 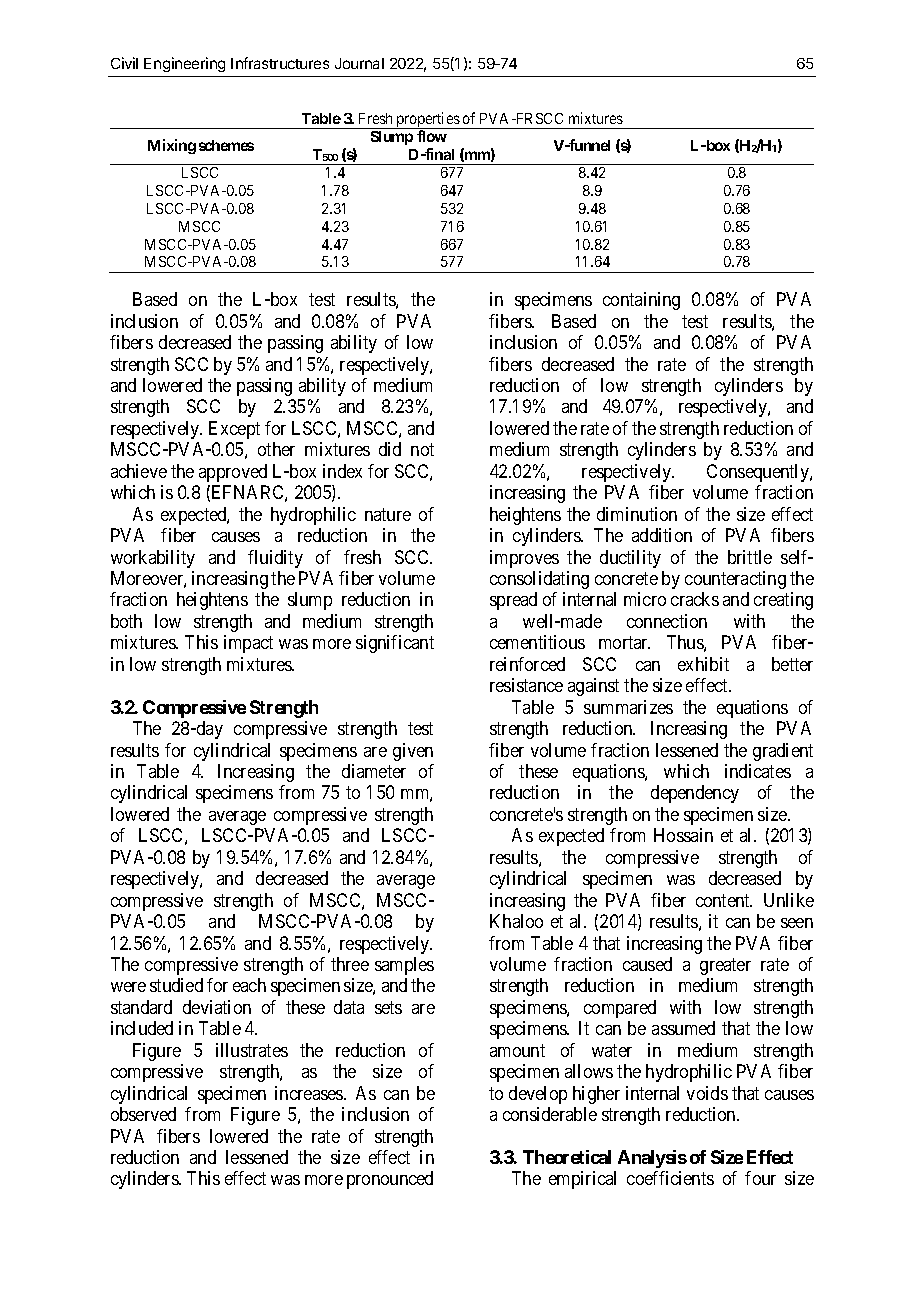 I want to click on not, so click(x=422, y=450).
